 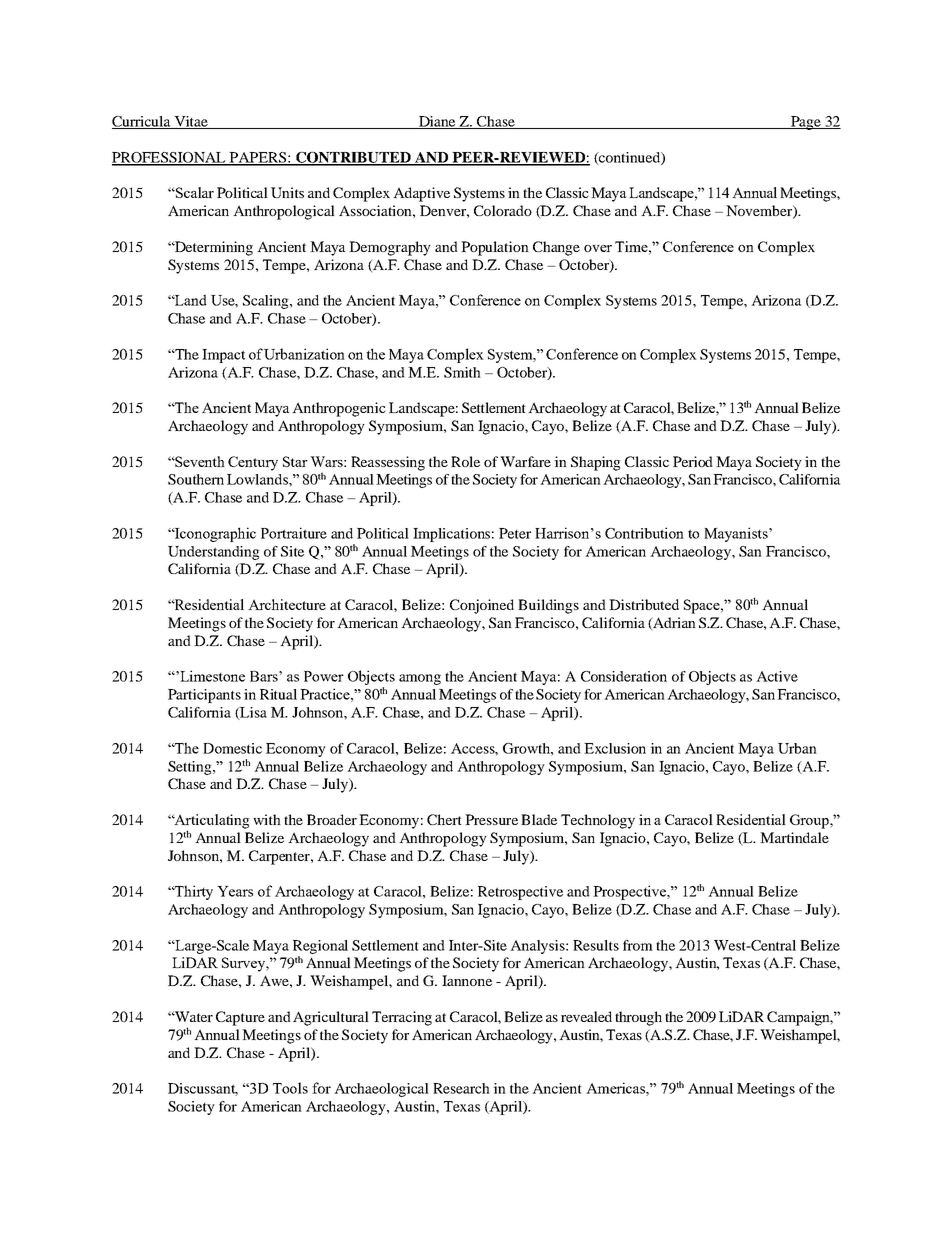 What do you see at coordinates (240, 1018) in the image?
I see `Capture` at bounding box center [240, 1018].
